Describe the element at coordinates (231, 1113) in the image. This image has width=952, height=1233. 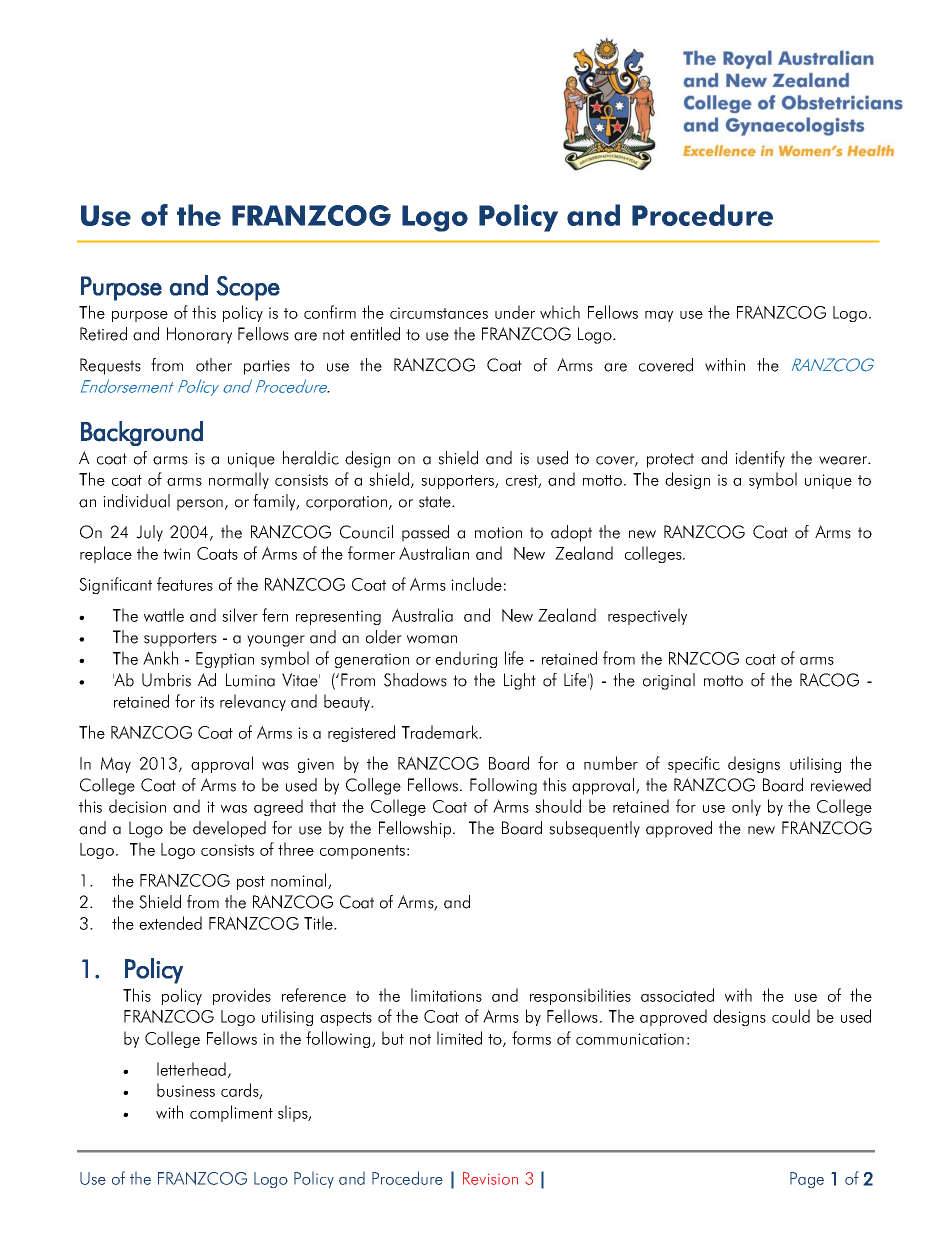
I see `compliment` at that location.
